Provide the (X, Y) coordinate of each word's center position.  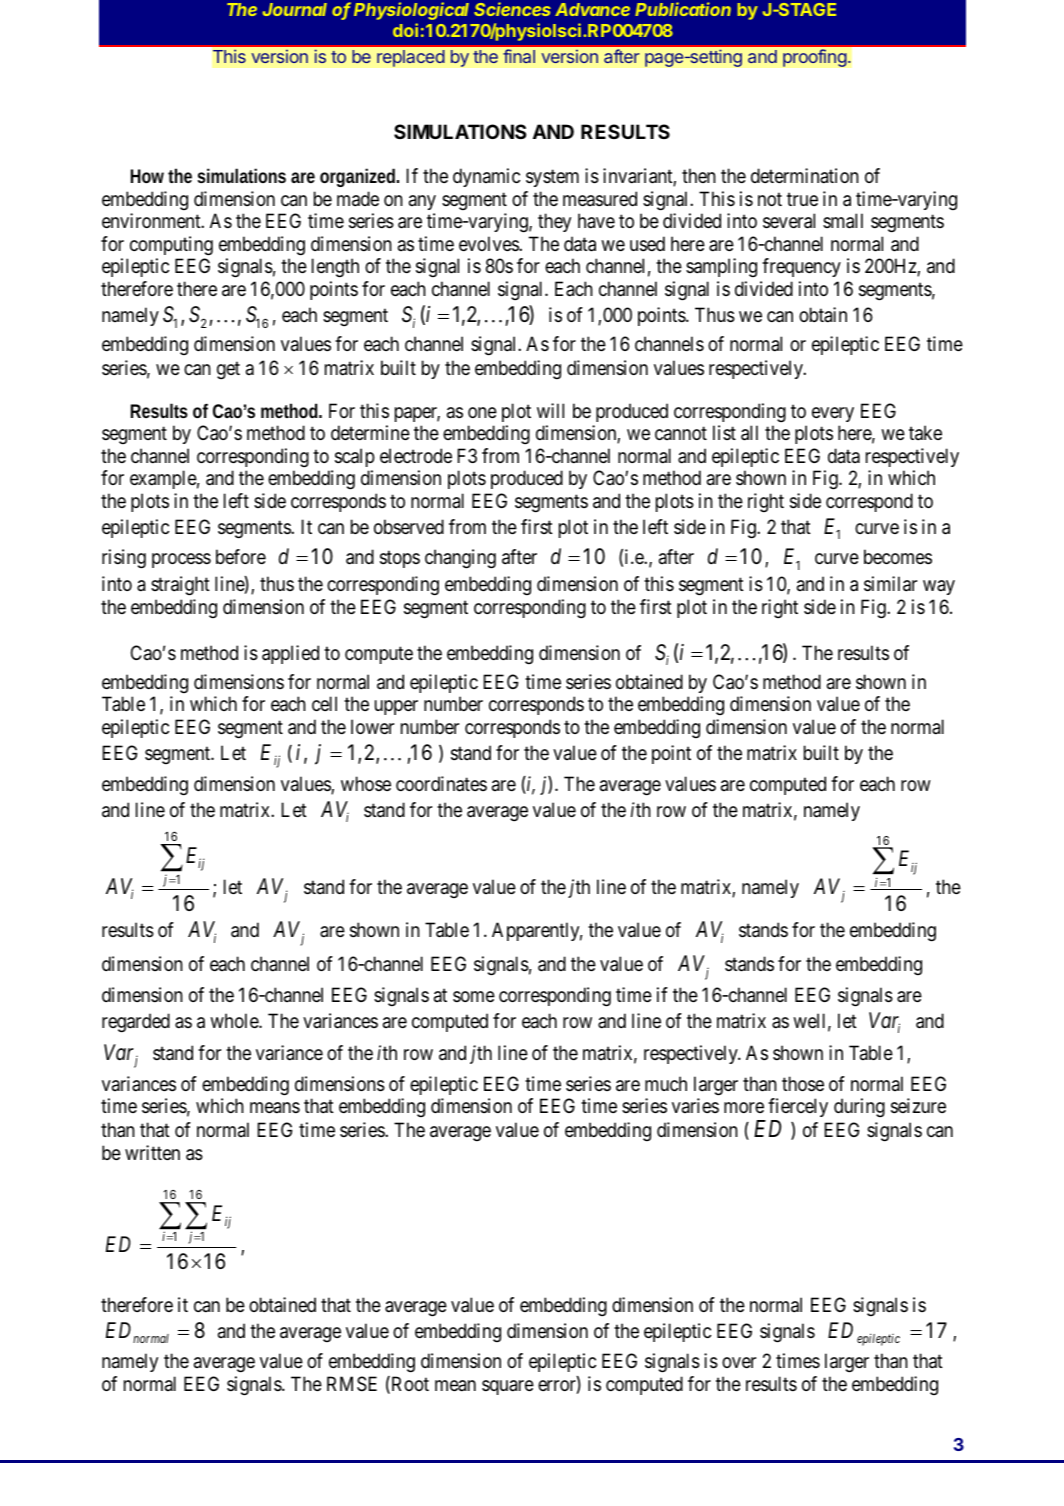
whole (235, 1020)
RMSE (352, 1384)
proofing (815, 58)
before (241, 556)
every (833, 414)
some (474, 997)
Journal (295, 9)
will (550, 410)
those (803, 1084)
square (508, 1387)
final (519, 56)
